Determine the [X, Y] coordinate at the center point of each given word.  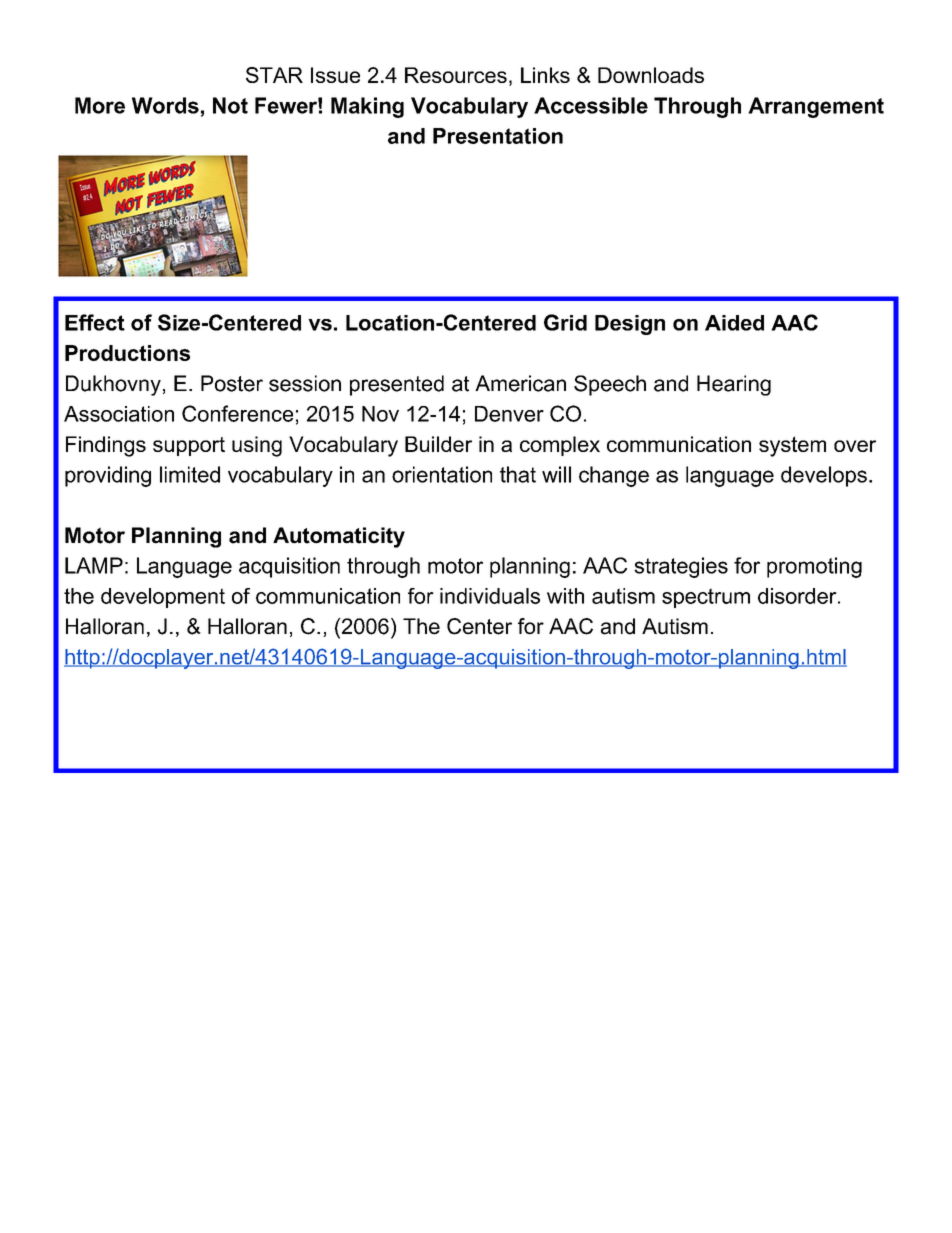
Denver [509, 414]
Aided [734, 323]
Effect [95, 322]
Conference [237, 413]
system [792, 446]
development [163, 598]
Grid [565, 322]
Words [165, 105]
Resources [456, 75]
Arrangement [816, 107]
